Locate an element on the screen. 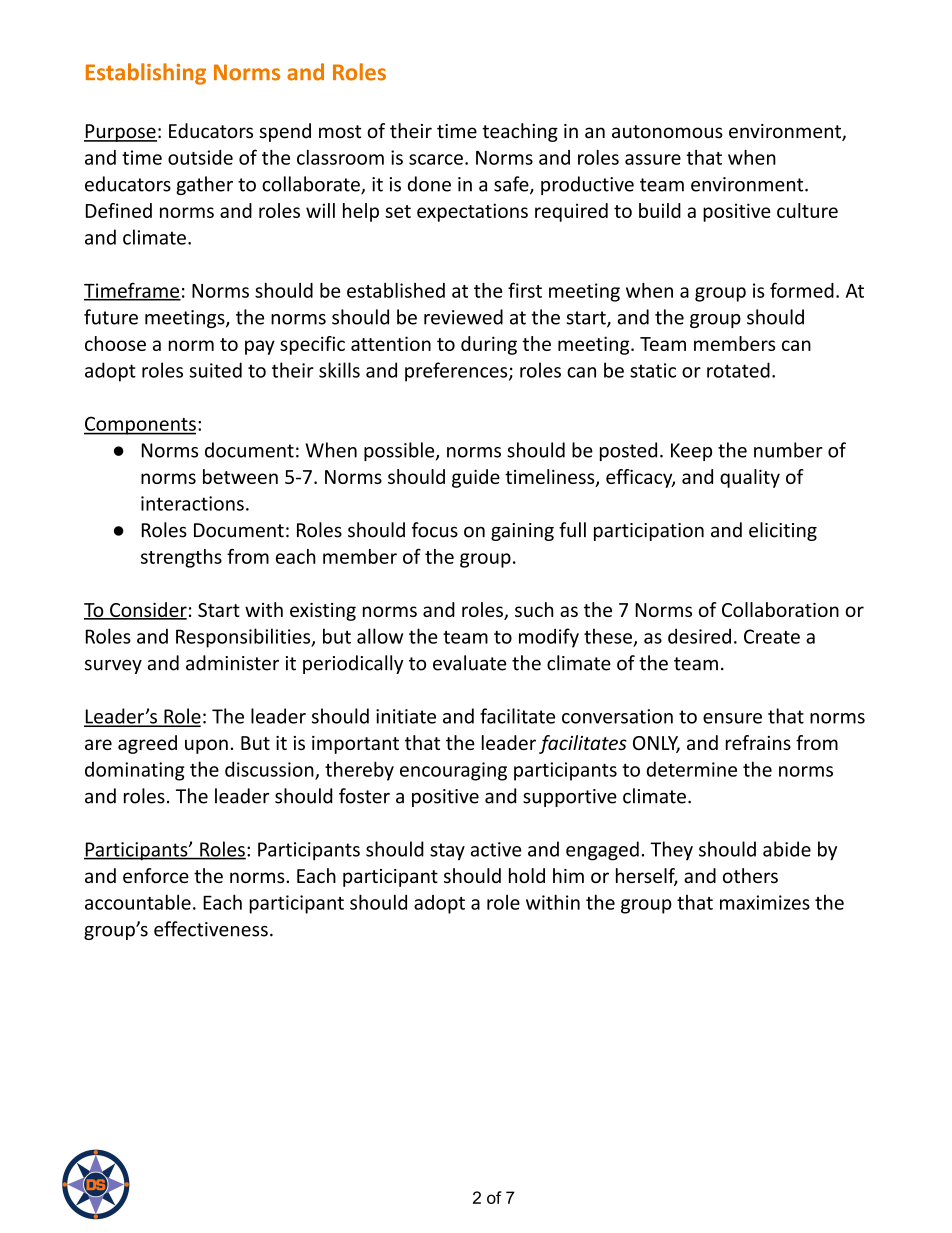 This screenshot has height=1233, width=952. guide is located at coordinates (476, 478).
